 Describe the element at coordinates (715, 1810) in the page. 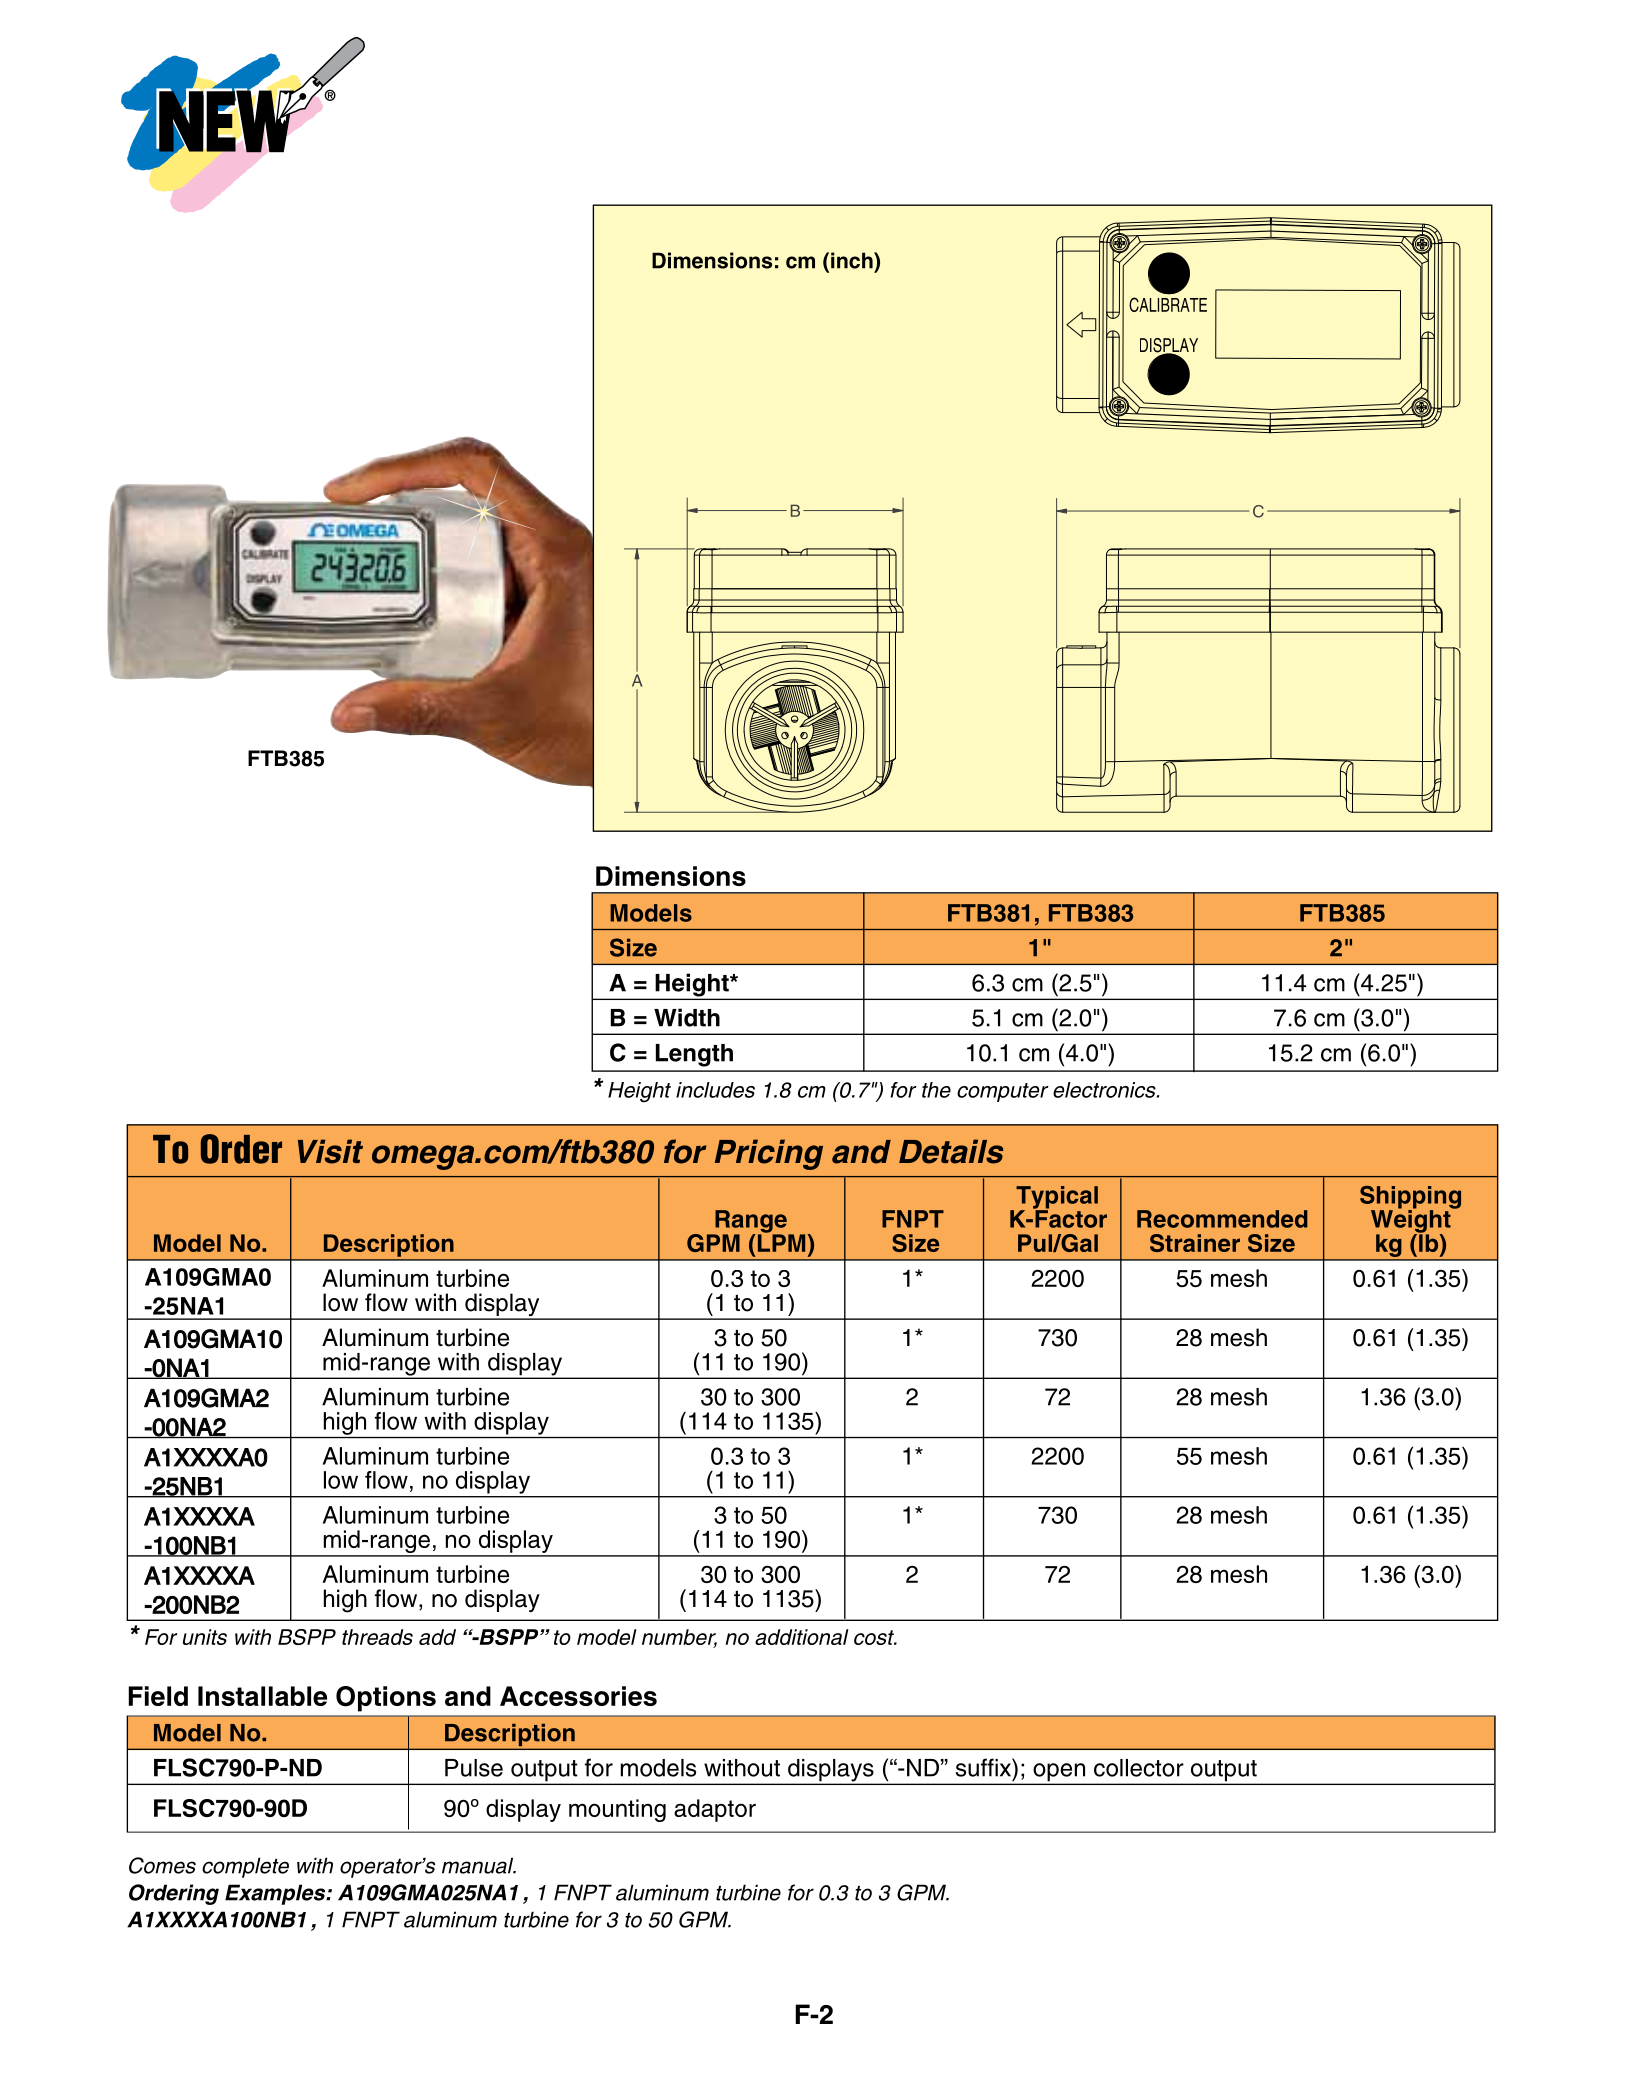

I see `adaptor` at that location.
